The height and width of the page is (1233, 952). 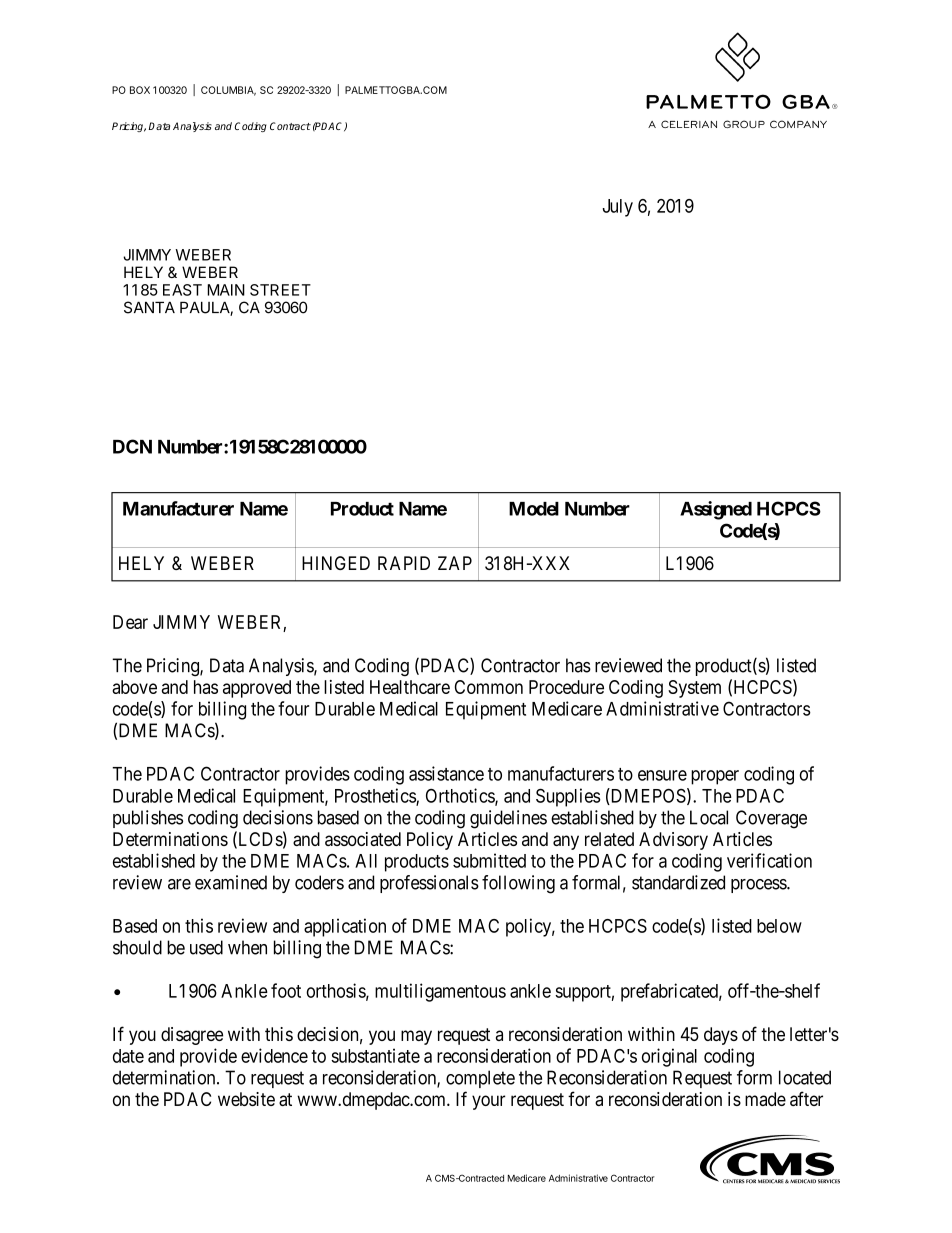 What do you see at coordinates (534, 509) in the page?
I see `Model` at bounding box center [534, 509].
